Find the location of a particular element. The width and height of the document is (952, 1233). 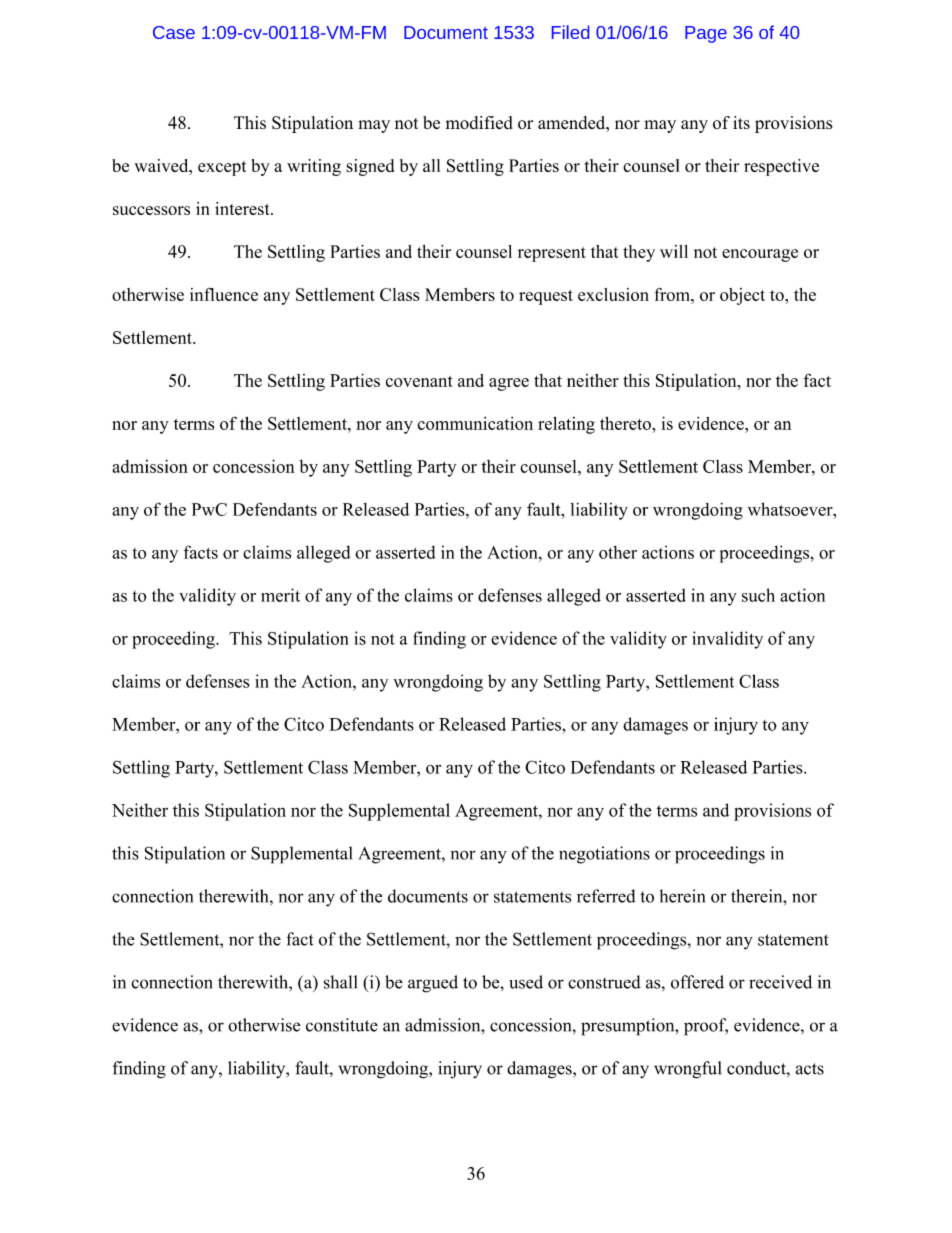

modified is located at coordinates (479, 123).
